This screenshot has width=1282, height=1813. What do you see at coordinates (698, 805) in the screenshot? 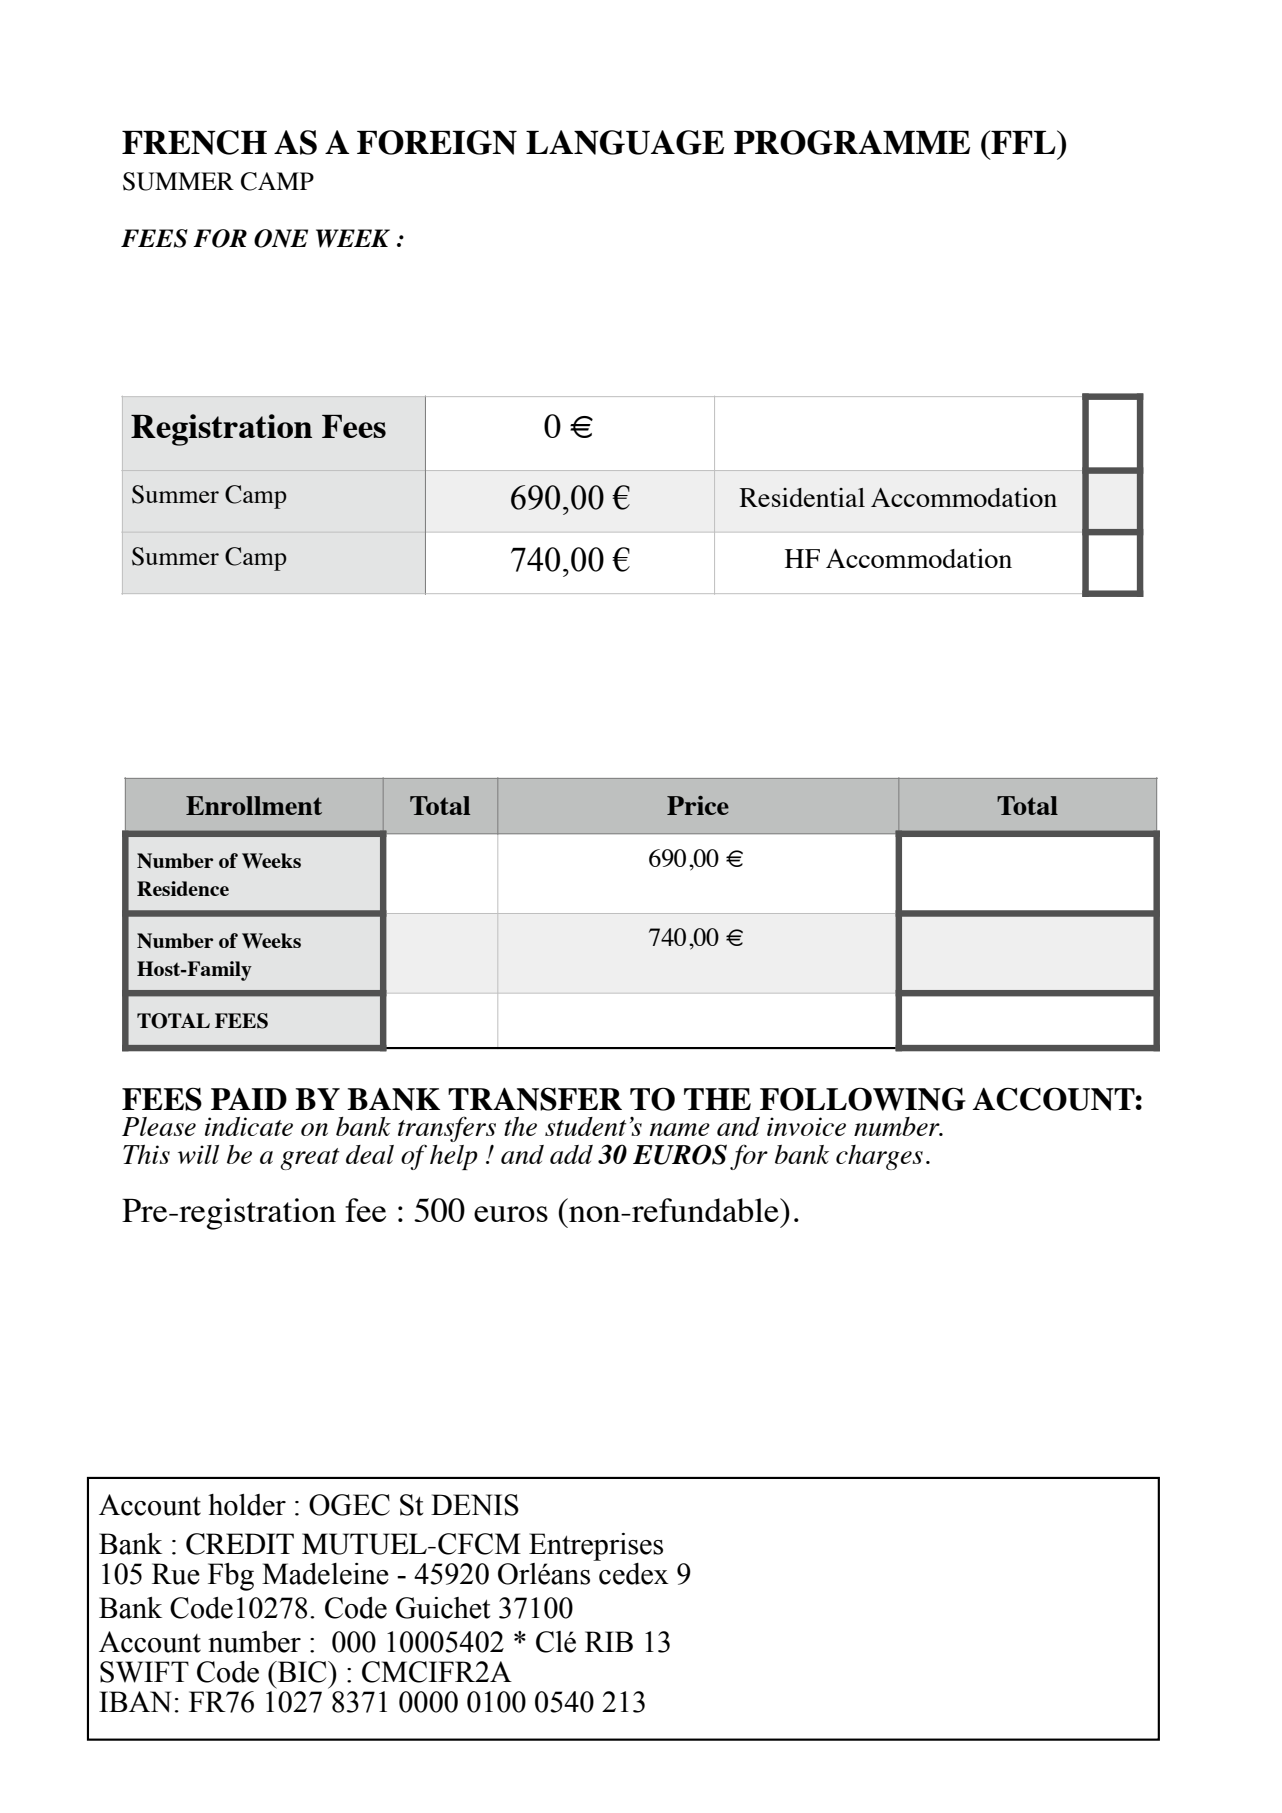
I see `Price` at bounding box center [698, 805].
